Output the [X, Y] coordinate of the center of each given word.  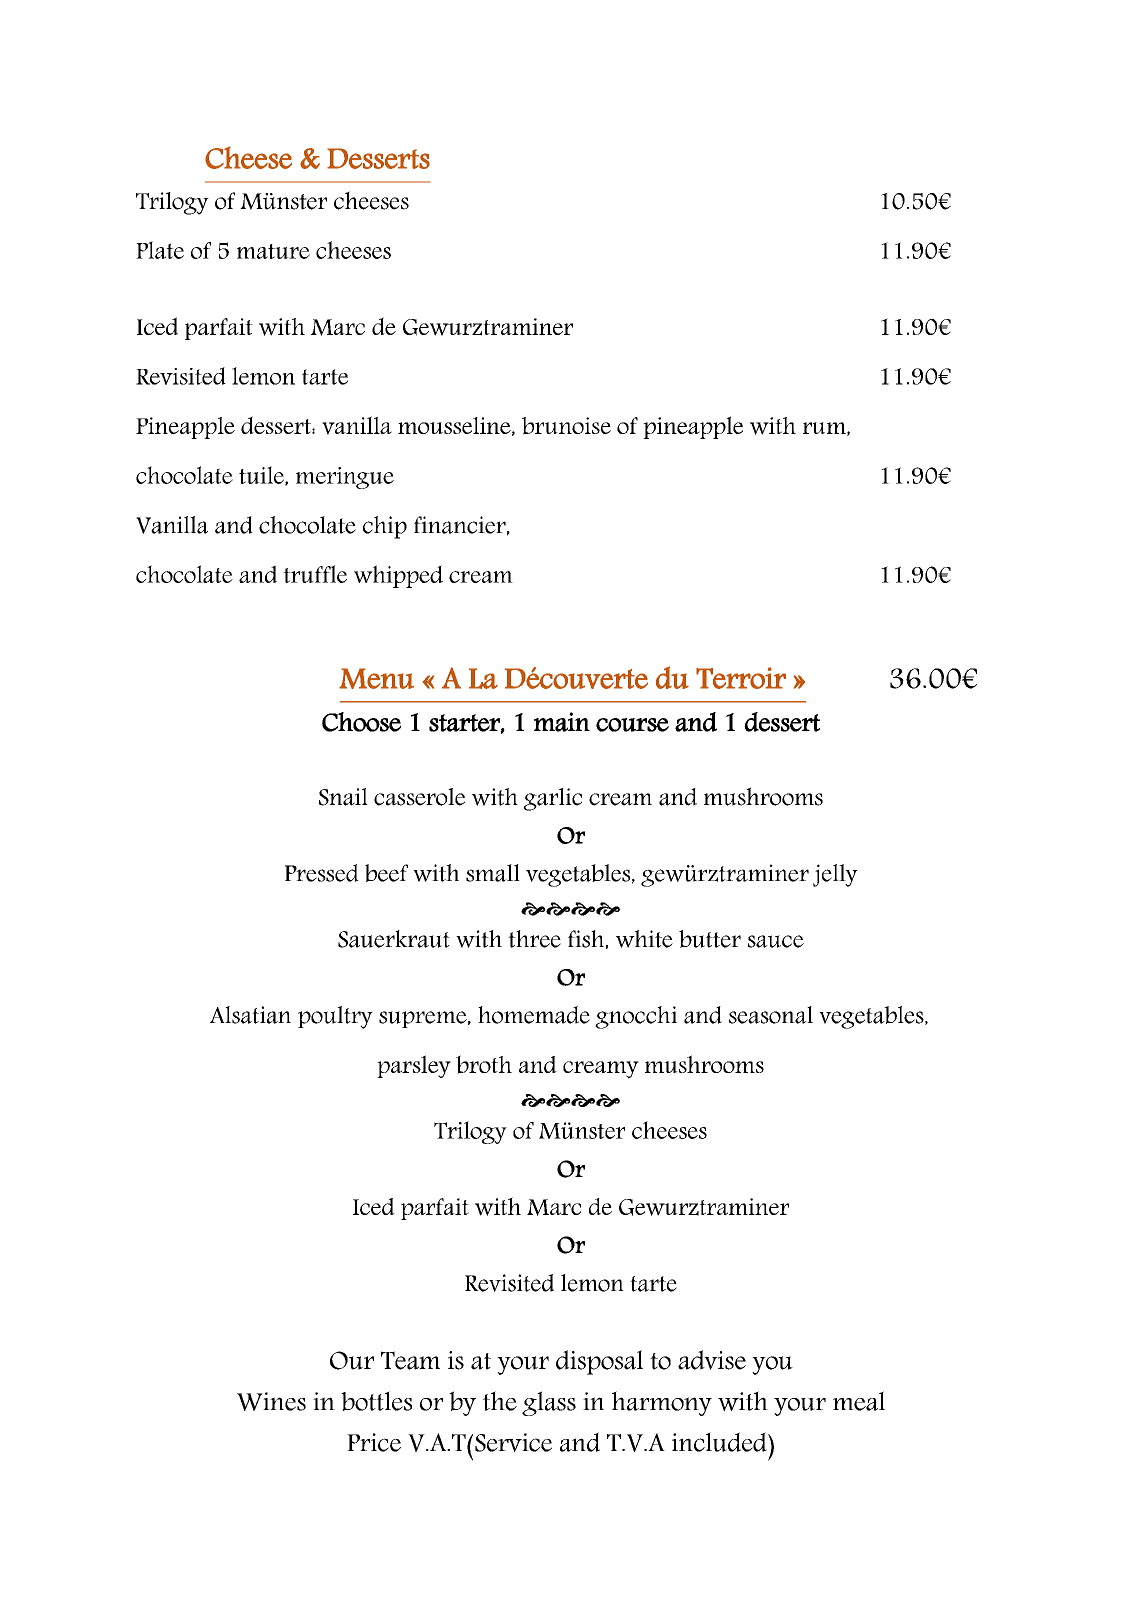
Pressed [322, 873]
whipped [398, 576]
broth [484, 1064]
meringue [345, 478]
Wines [271, 1401]
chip [385, 527]
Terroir [741, 678]
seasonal [771, 1015]
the [500, 1401]
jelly [835, 875]
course [632, 725]
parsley [414, 1066]
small [493, 873]
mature [273, 251]
